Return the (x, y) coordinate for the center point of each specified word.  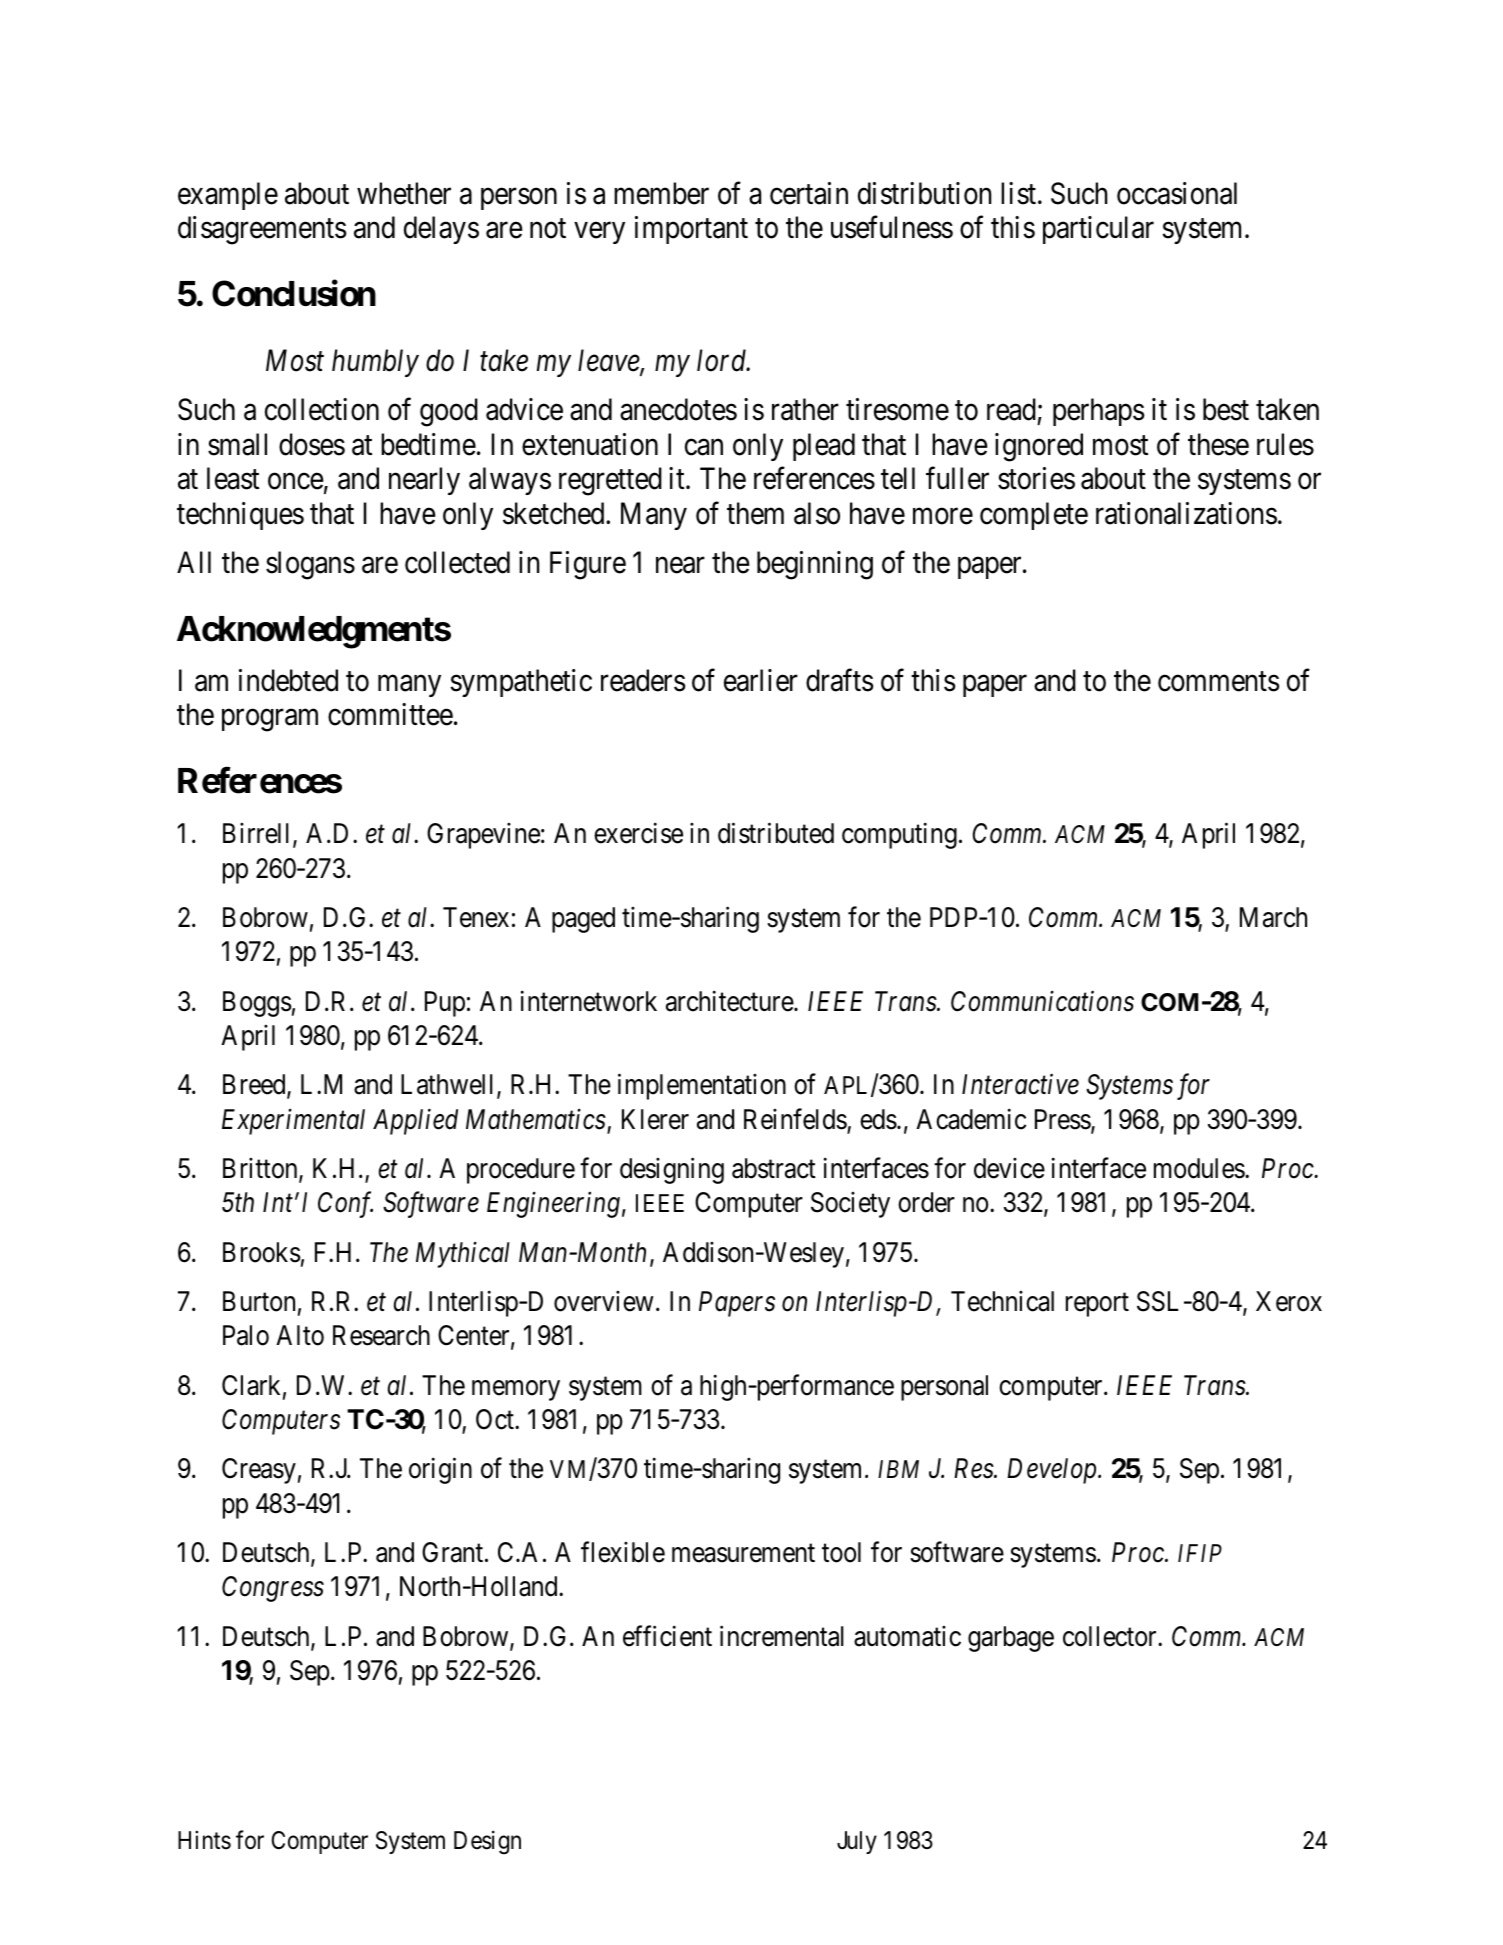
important (691, 230)
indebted (288, 680)
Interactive (1020, 1085)
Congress (273, 1589)
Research (381, 1335)
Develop (1053, 1471)
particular (1098, 230)
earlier (761, 680)
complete (1034, 516)
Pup (445, 1004)
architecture (730, 1001)
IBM (898, 1469)
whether (404, 193)
